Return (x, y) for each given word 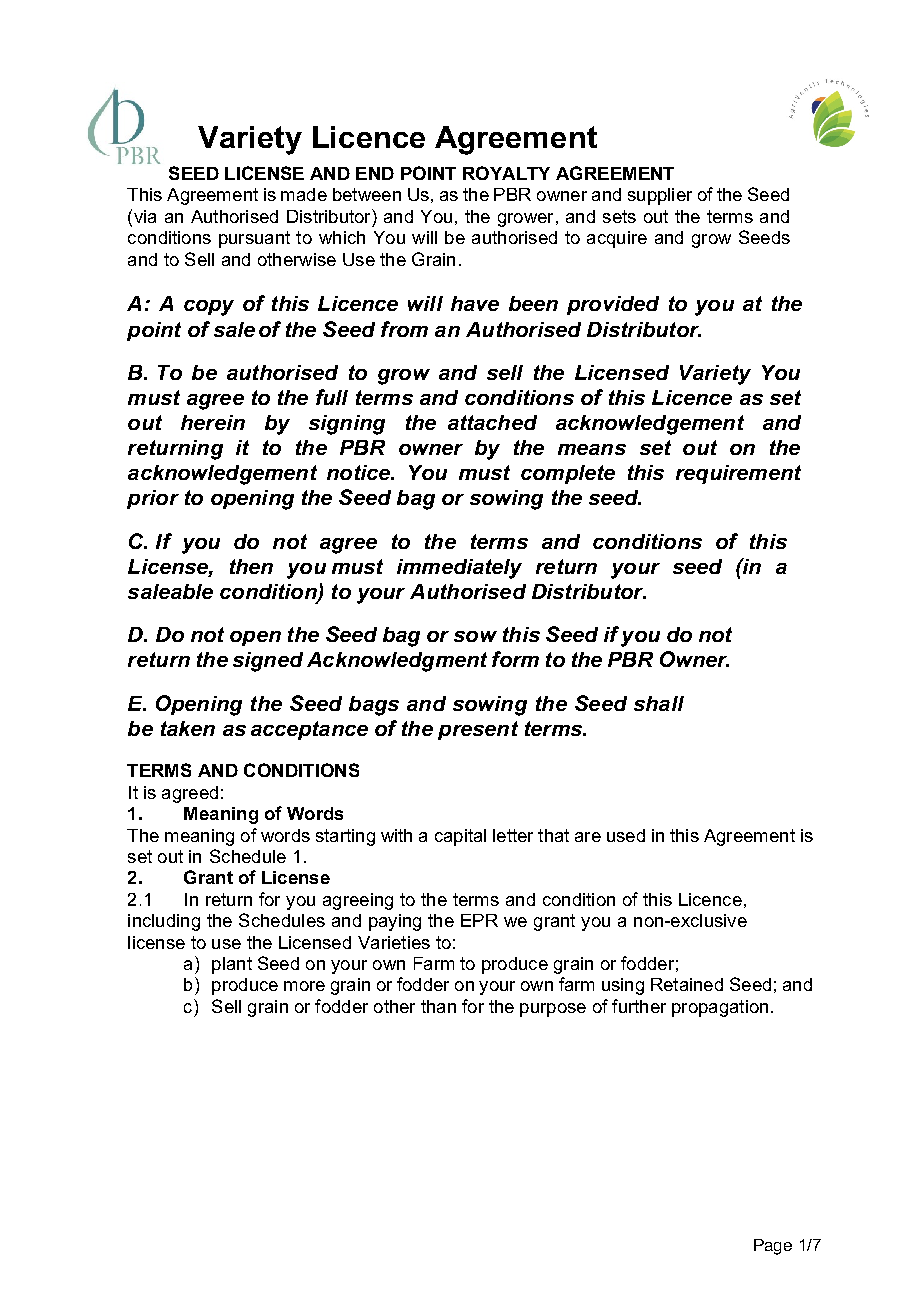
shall (659, 703)
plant (232, 965)
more (304, 986)
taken (188, 728)
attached (492, 422)
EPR (479, 920)
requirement (738, 474)
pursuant (254, 239)
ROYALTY (506, 173)
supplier (660, 196)
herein (213, 422)
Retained (687, 984)
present (478, 730)
